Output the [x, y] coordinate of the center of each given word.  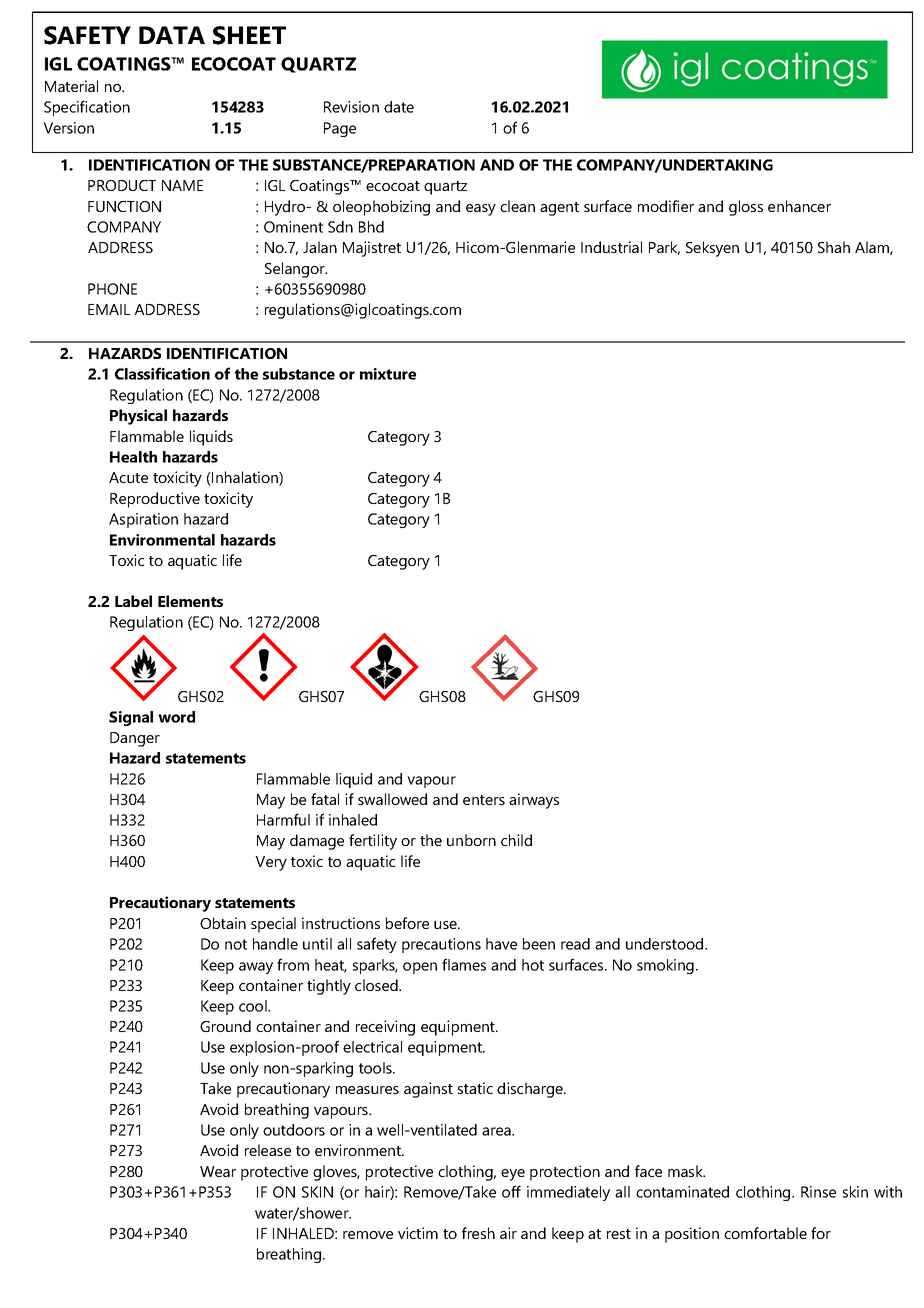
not [236, 944]
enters [484, 800]
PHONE [112, 289]
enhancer [799, 206]
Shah [834, 247]
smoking [665, 966]
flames [464, 964]
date [399, 107]
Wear [218, 1171]
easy [481, 210]
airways [534, 801]
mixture [388, 374]
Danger [135, 739]
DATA [172, 35]
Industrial [611, 247]
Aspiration [143, 520]
